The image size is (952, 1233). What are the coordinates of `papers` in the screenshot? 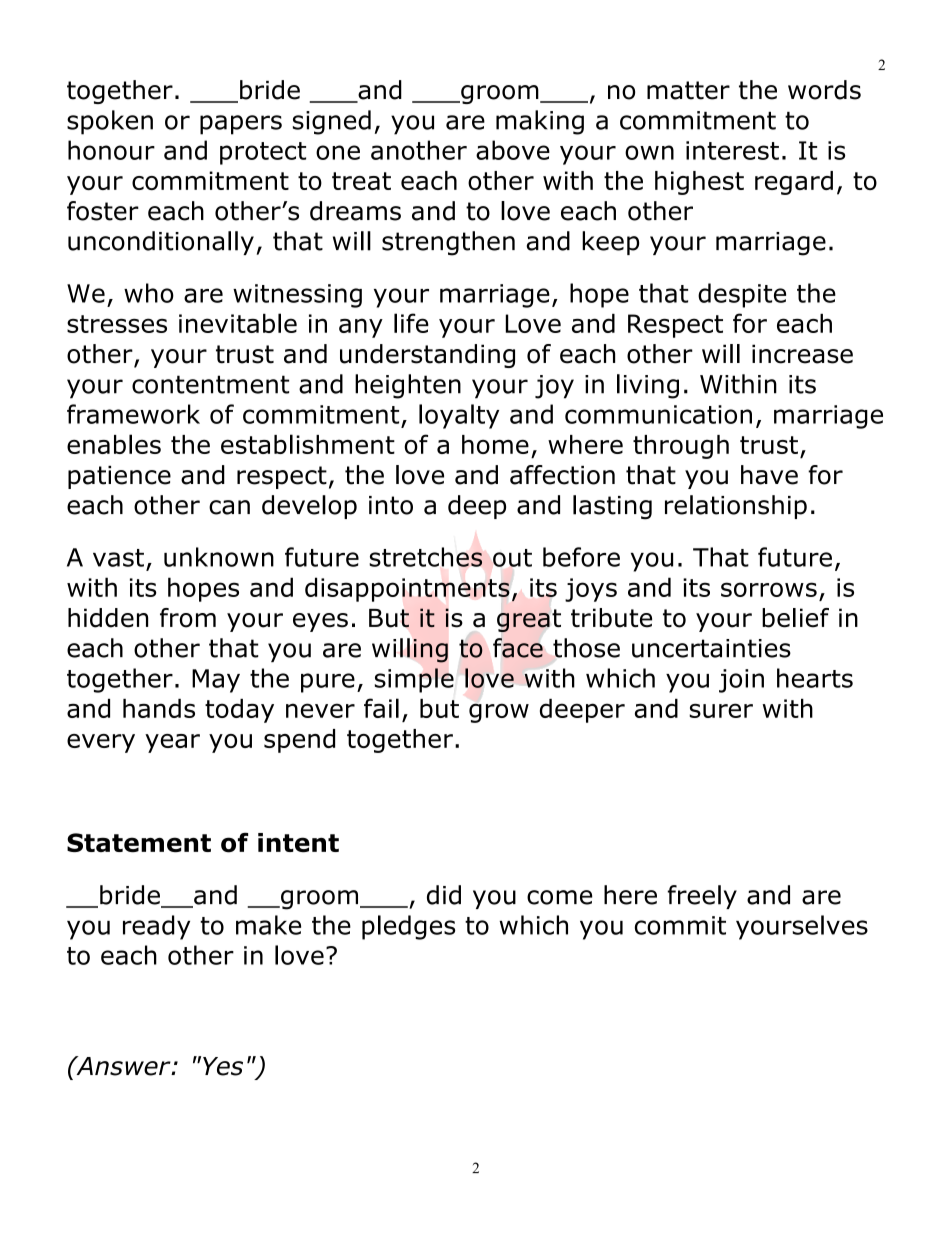 It's located at (241, 125).
